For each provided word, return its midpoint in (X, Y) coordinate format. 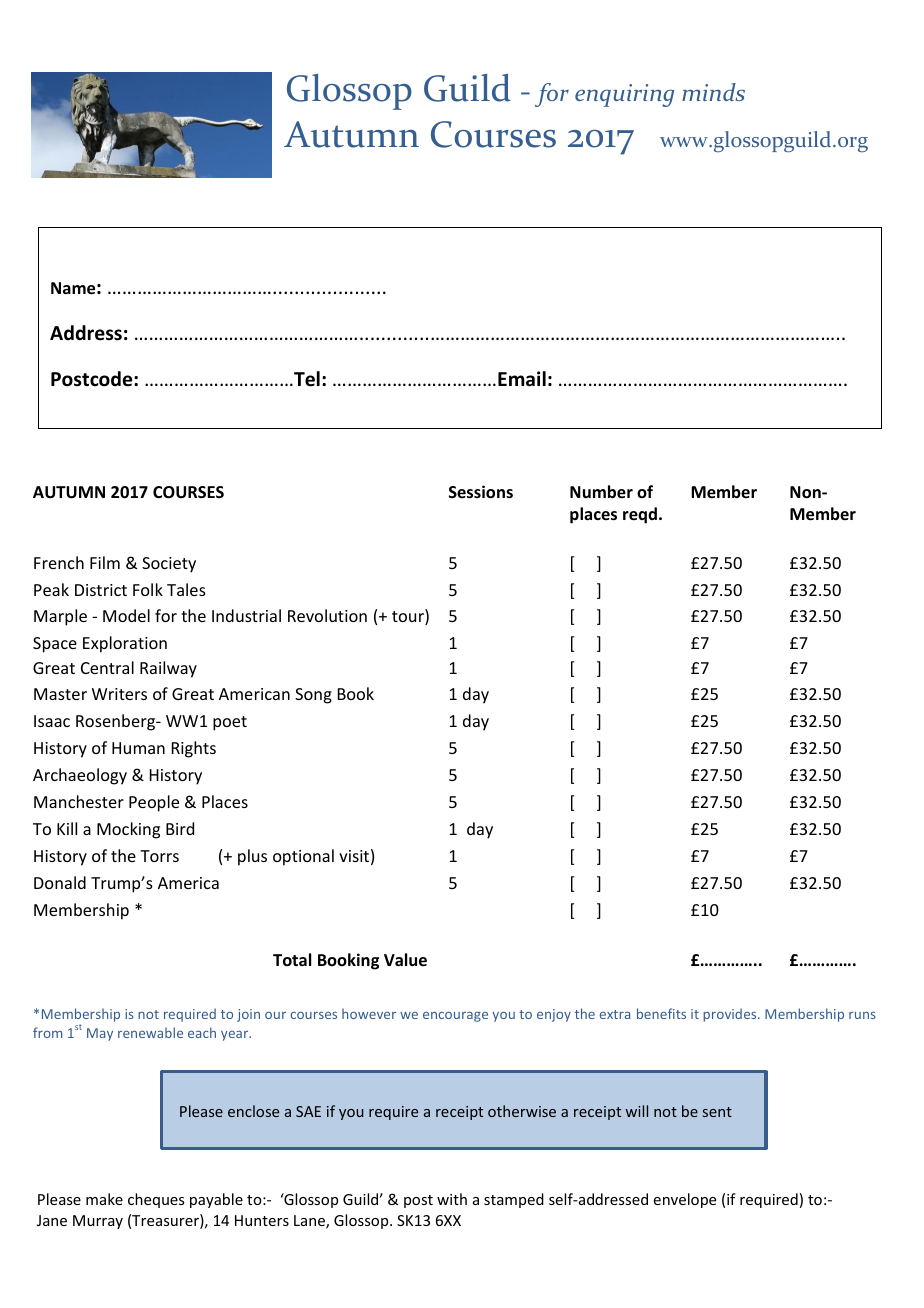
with (452, 1199)
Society (169, 565)
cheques (156, 1200)
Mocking (128, 830)
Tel (306, 379)
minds (713, 92)
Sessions (481, 492)
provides (731, 1015)
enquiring (624, 95)
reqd (640, 515)
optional (303, 857)
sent (717, 1112)
